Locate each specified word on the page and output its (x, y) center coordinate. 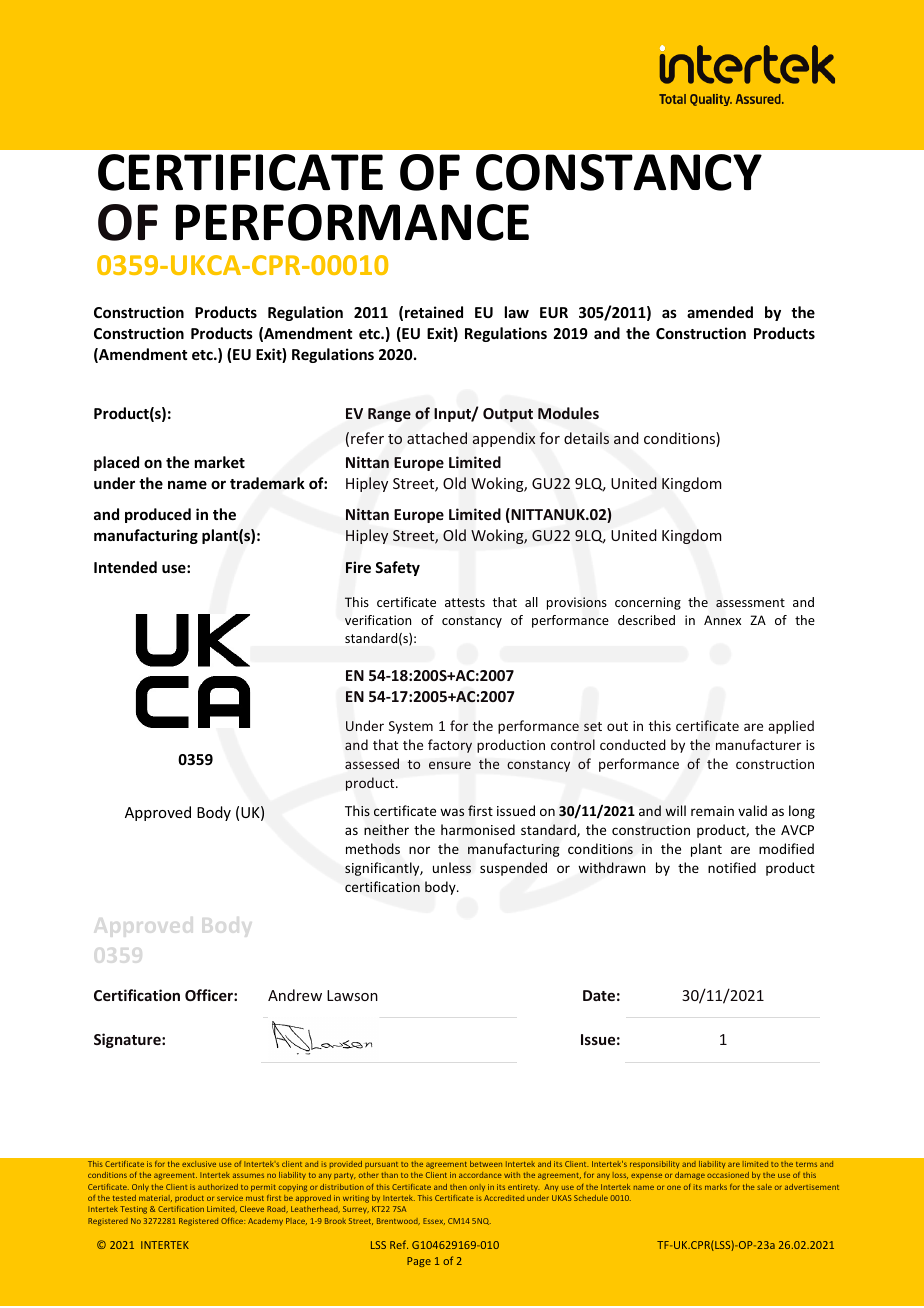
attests (465, 602)
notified (732, 867)
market (220, 462)
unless (452, 867)
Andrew (295, 995)
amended (720, 312)
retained (434, 312)
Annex (722, 620)
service (230, 1198)
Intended (125, 567)
